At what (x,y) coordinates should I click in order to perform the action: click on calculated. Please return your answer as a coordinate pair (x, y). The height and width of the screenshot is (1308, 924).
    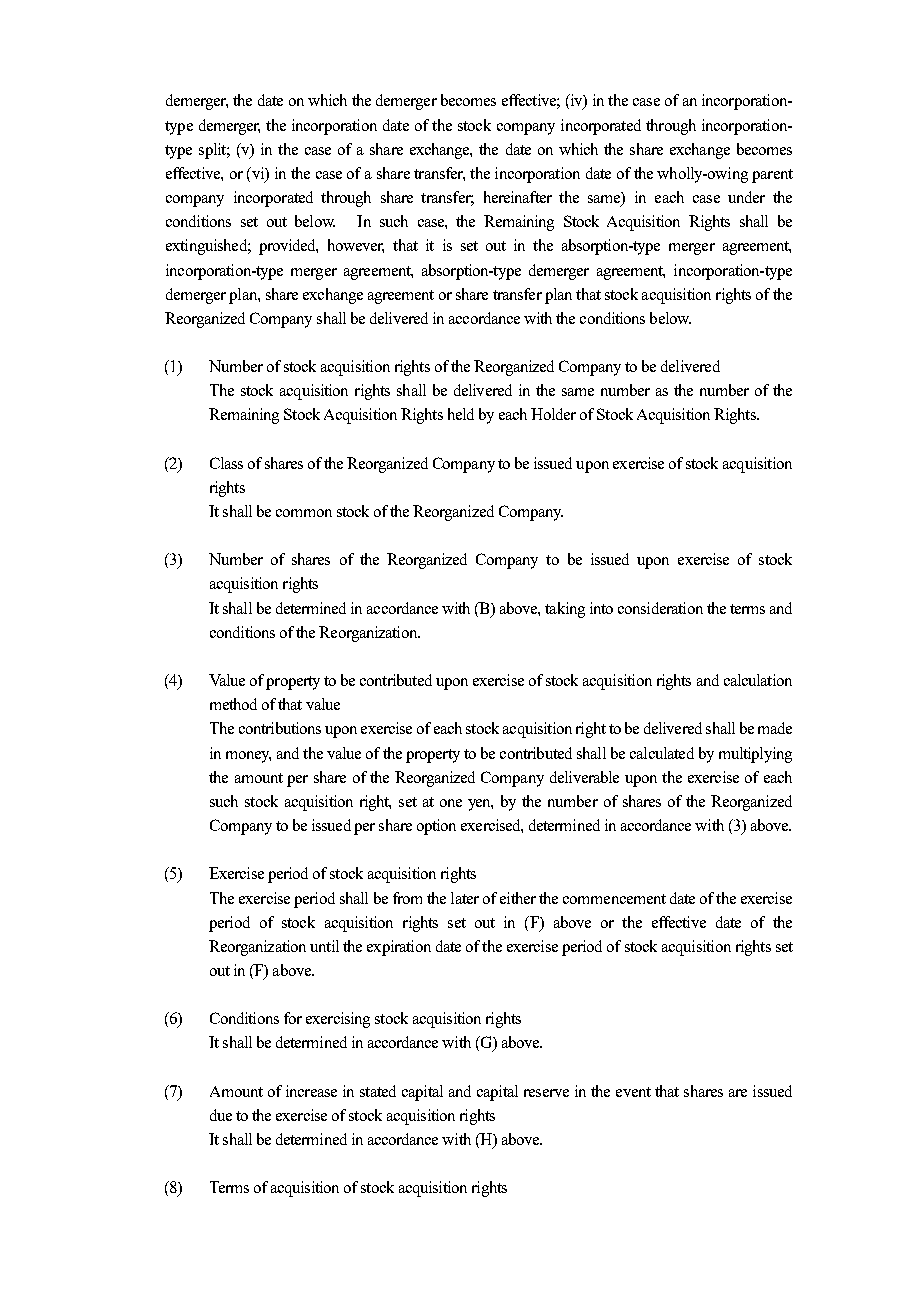
    Looking at the image, I should click on (662, 753).
